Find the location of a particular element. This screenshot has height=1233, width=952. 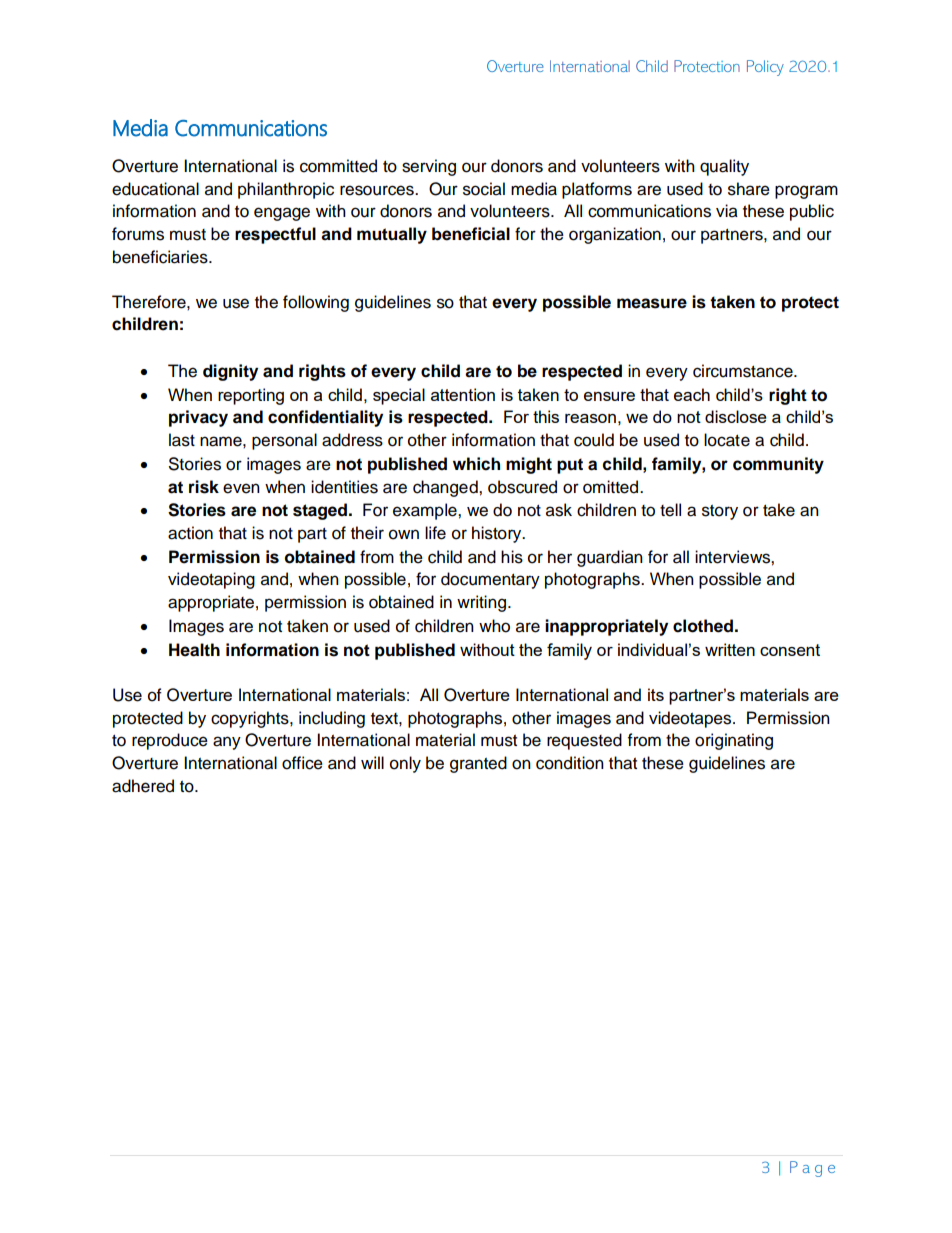

risk is located at coordinates (204, 487).
